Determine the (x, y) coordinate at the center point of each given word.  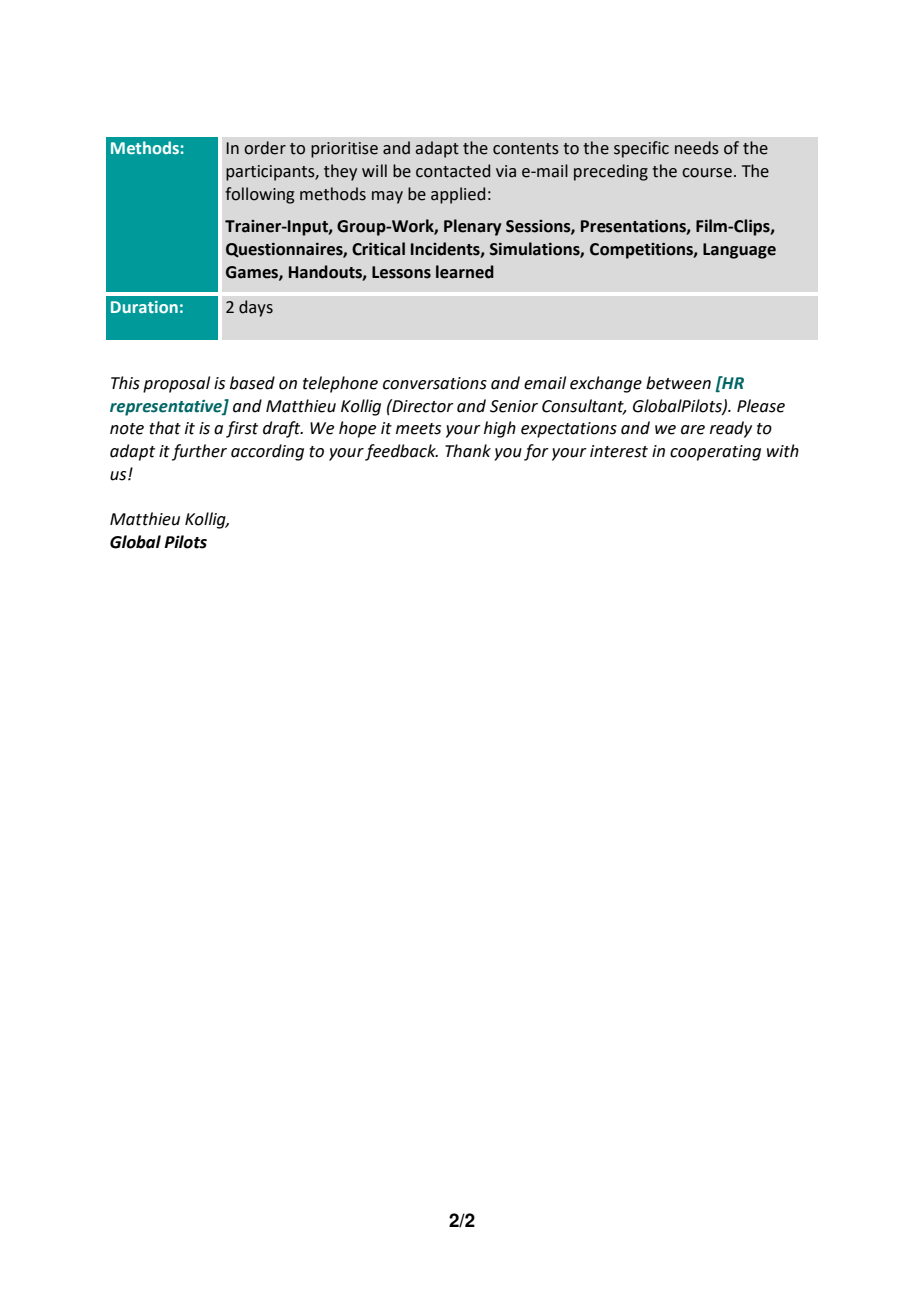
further (199, 452)
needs (697, 148)
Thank (468, 451)
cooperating (715, 453)
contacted (453, 171)
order (265, 148)
